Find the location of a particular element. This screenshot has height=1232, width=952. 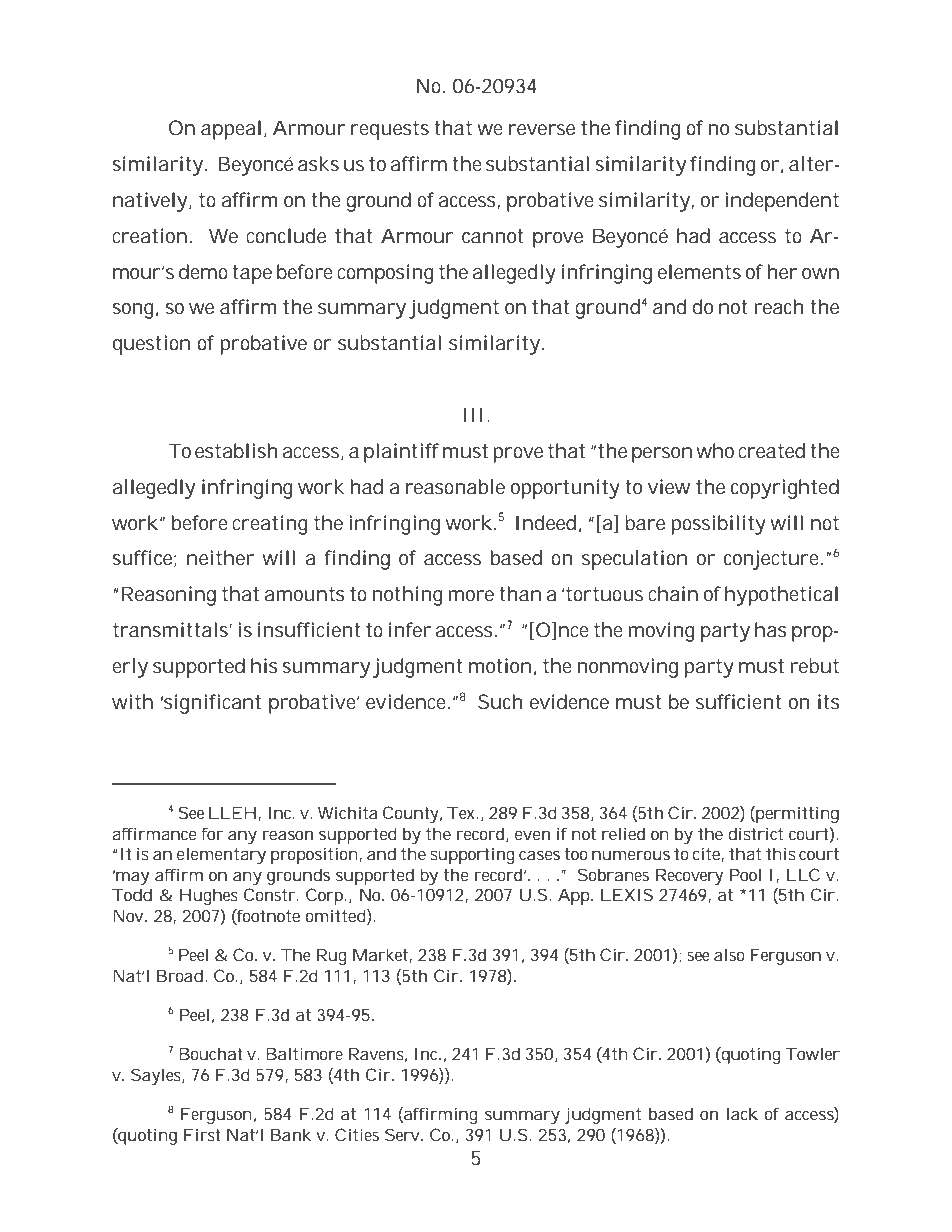

created is located at coordinates (771, 451).
